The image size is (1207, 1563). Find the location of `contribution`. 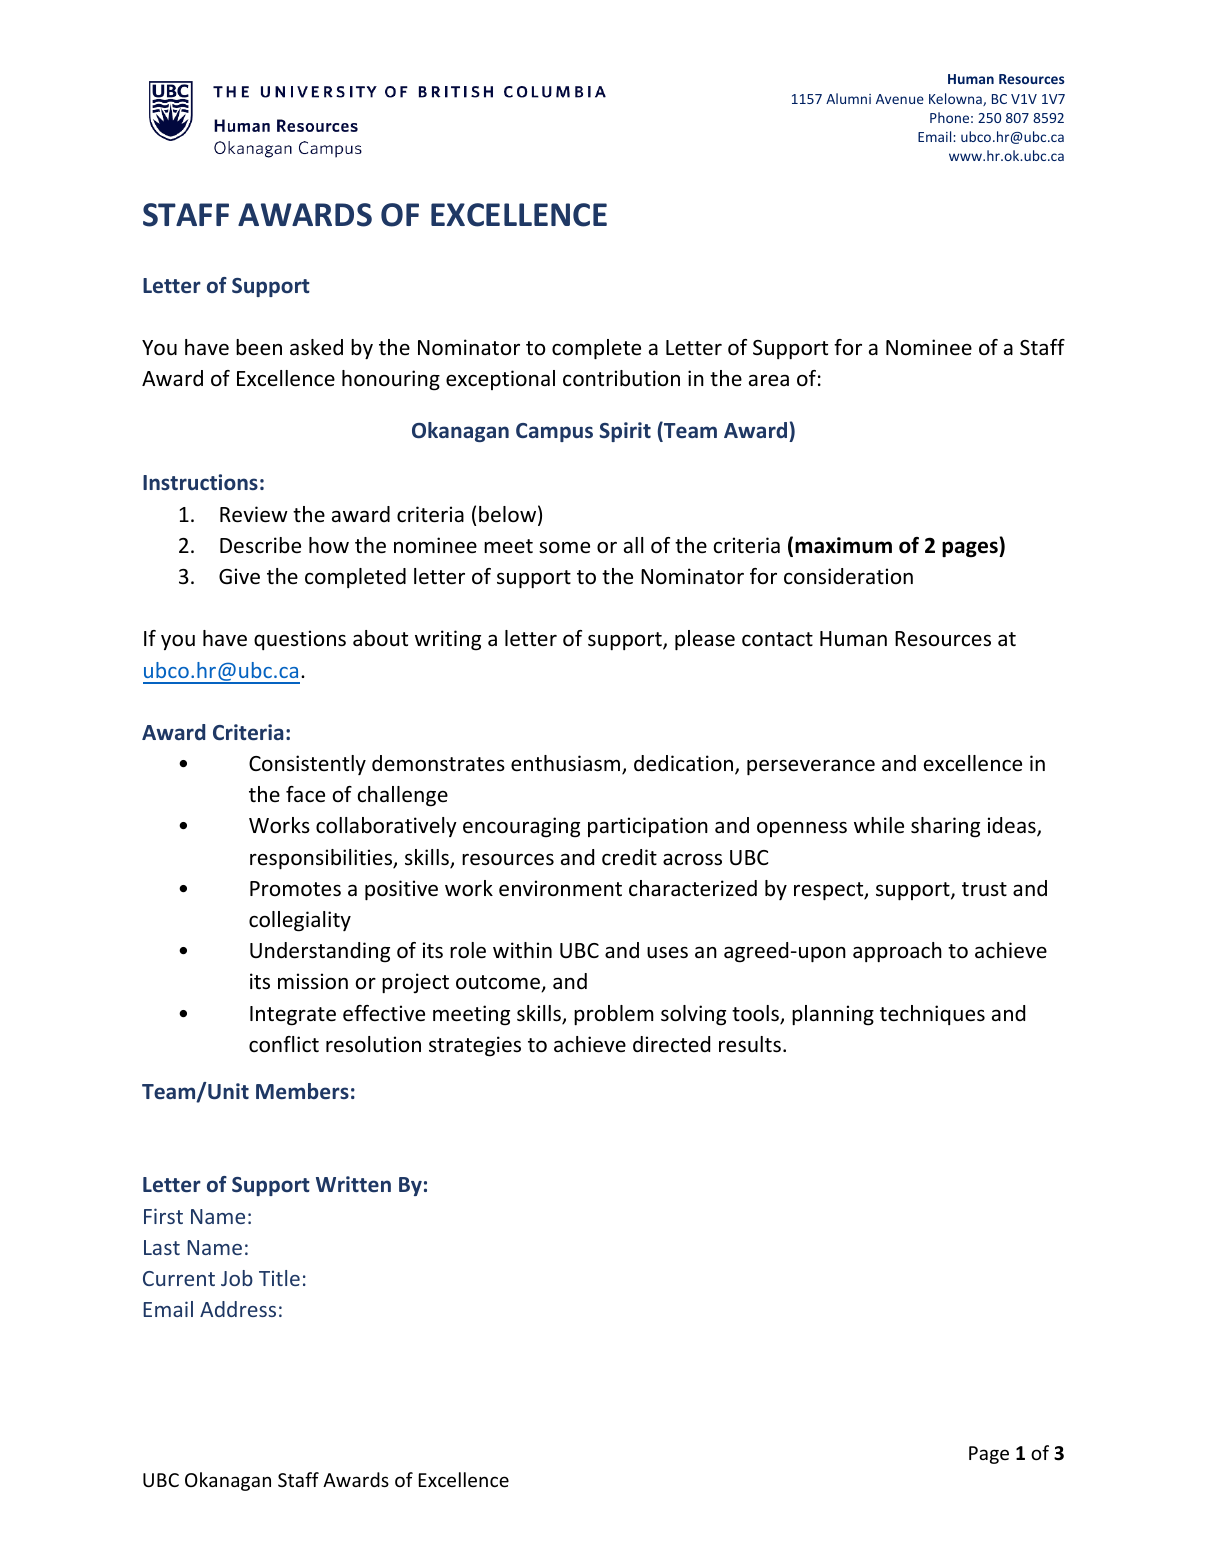

contribution is located at coordinates (621, 378).
